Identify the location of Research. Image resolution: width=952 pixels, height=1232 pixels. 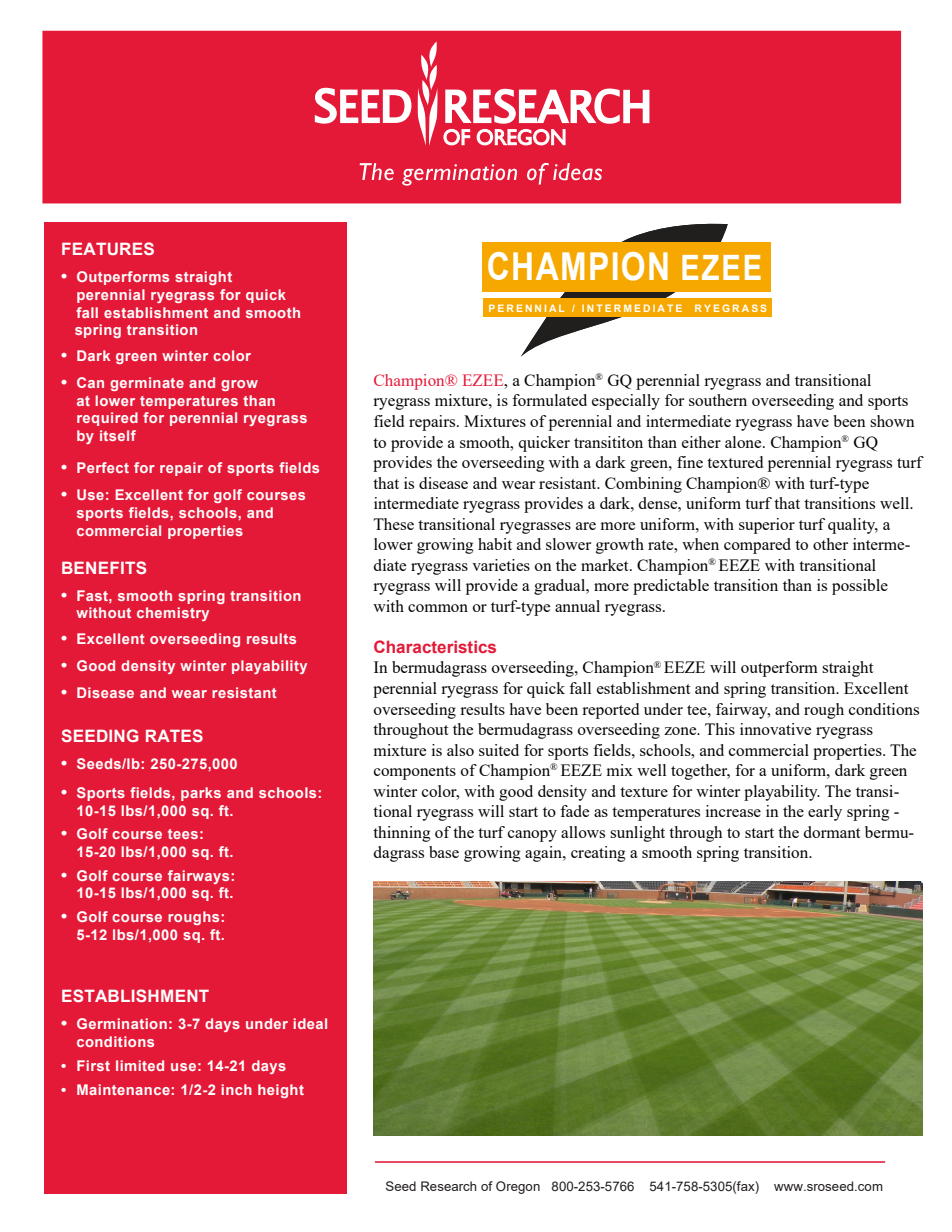
(449, 1186).
